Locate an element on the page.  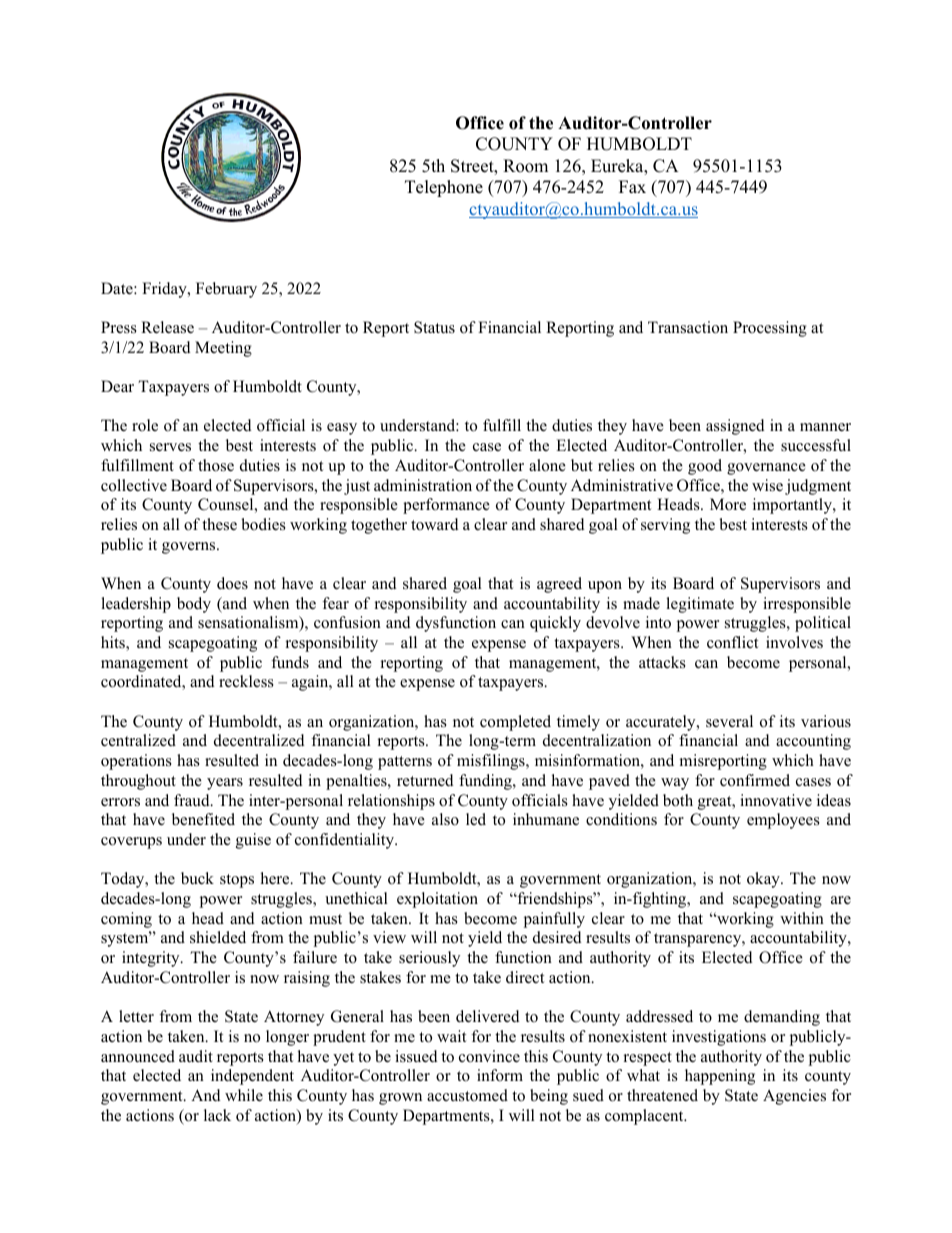
February is located at coordinates (226, 290).
